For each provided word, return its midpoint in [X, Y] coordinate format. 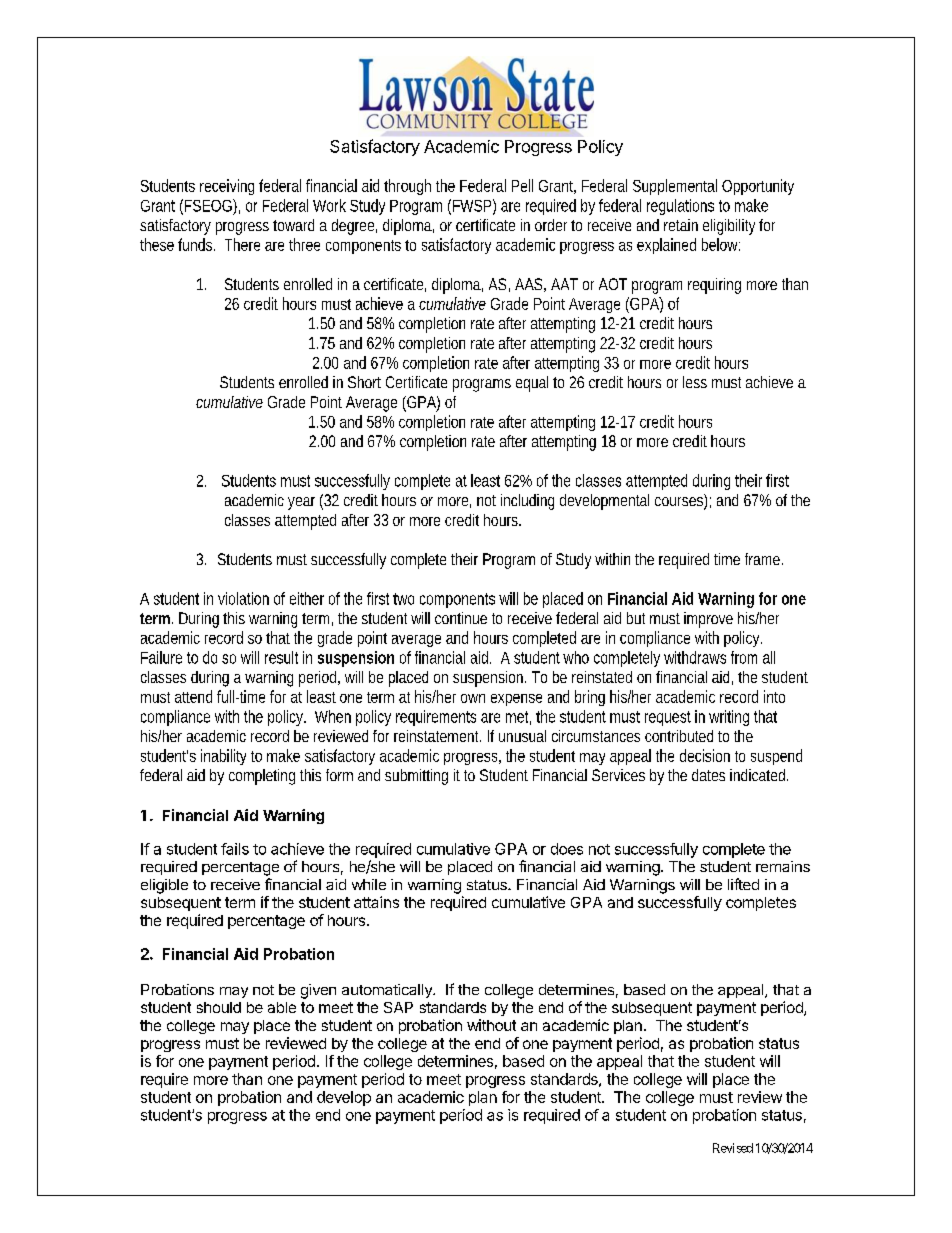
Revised [733, 1148]
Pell [522, 185]
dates [708, 775]
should [219, 1007]
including [527, 502]
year [301, 503]
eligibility [729, 227]
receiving [227, 187]
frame [764, 559]
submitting [416, 777]
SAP [398, 1007]
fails [235, 849]
